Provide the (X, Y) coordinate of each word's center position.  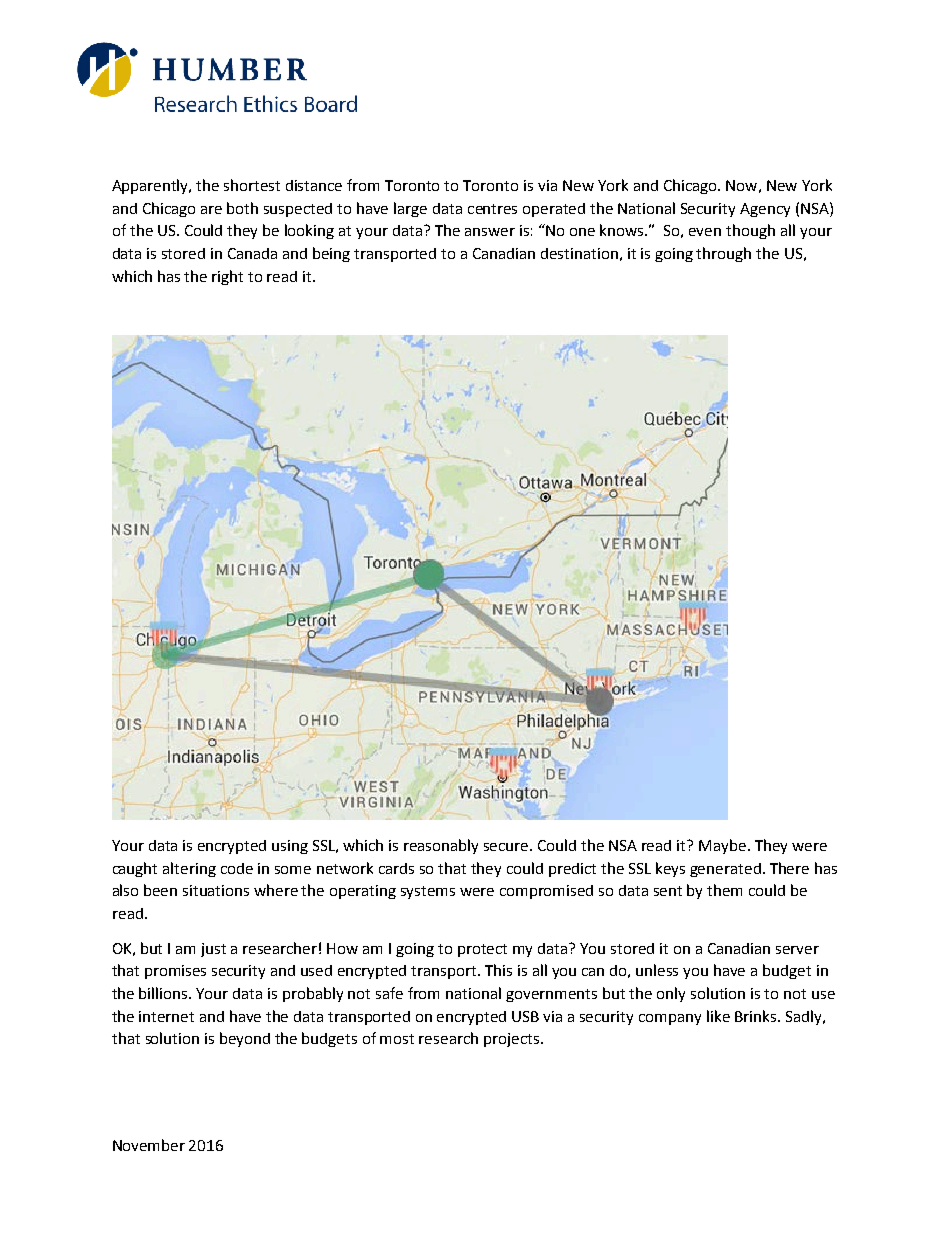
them (724, 890)
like (718, 1016)
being (331, 254)
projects (511, 1040)
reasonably (441, 846)
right (227, 277)
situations (216, 890)
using (290, 847)
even (705, 232)
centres (492, 209)
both (242, 208)
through (723, 254)
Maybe (722, 846)
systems (428, 892)
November (149, 1145)
